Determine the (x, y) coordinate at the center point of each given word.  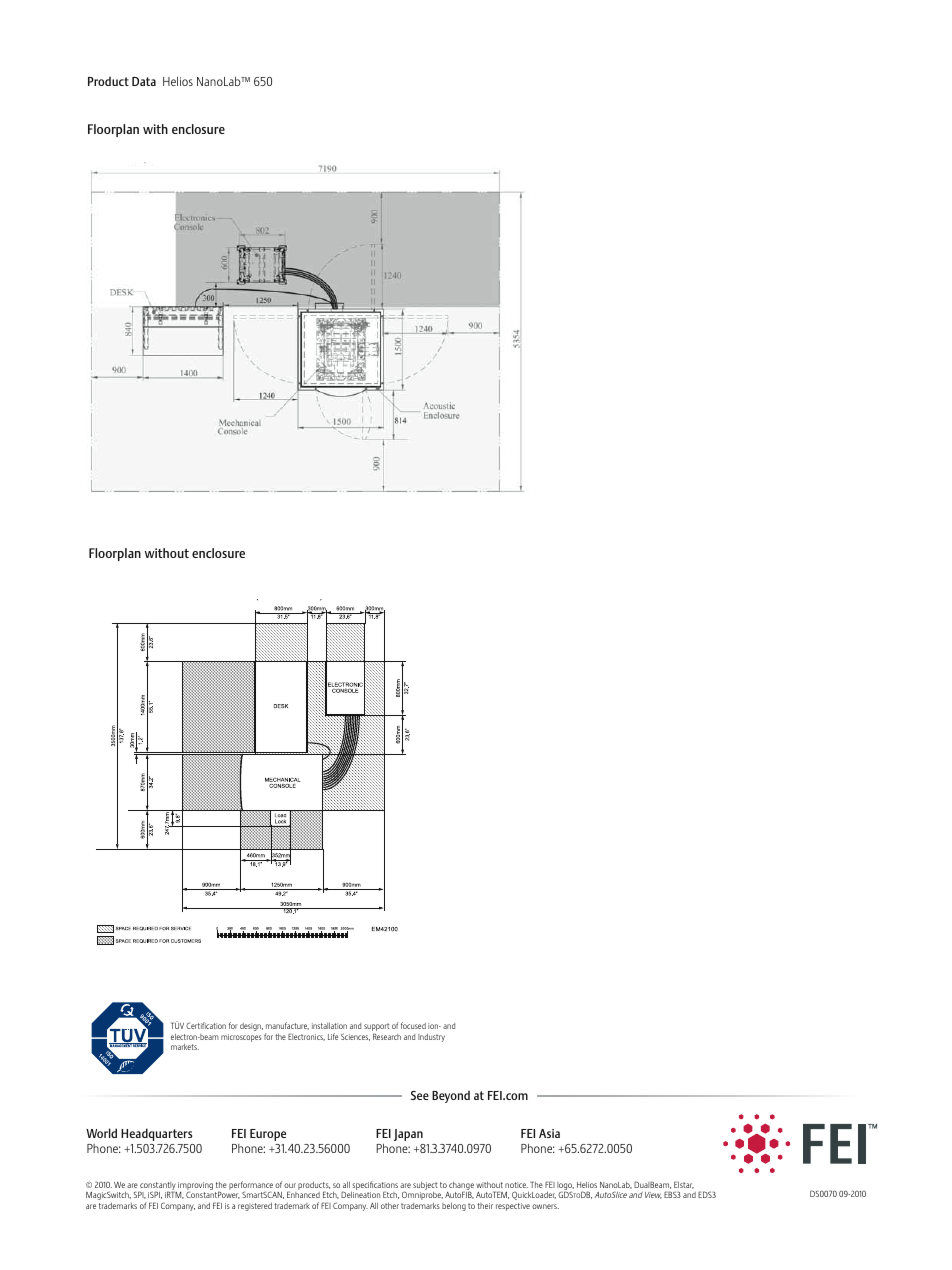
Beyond (451, 1096)
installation (329, 1025)
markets (185, 1046)
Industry (431, 1038)
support (376, 1028)
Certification (206, 1025)
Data (144, 81)
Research (387, 1036)
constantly (158, 1187)
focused (413, 1025)
